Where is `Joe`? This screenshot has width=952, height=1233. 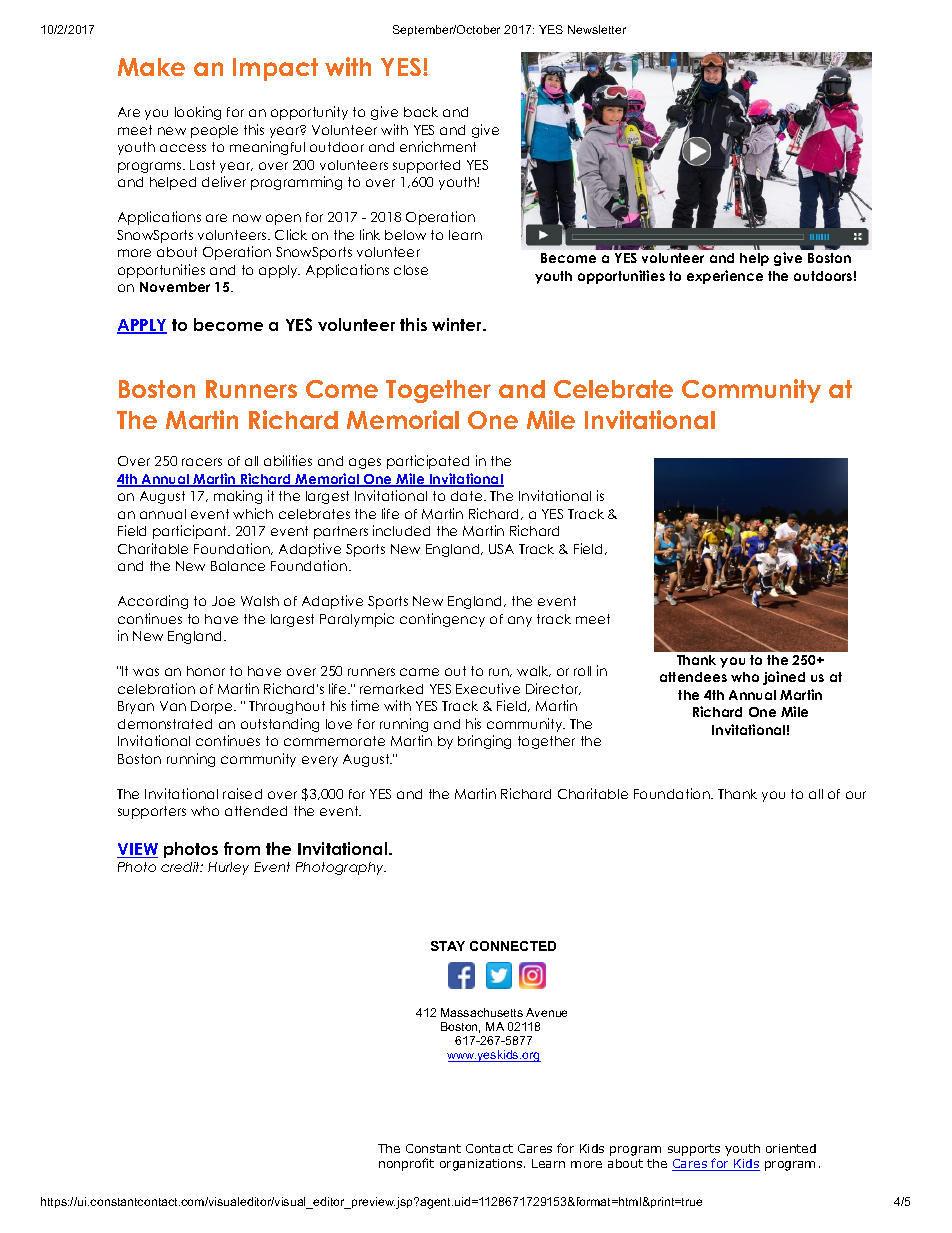 Joe is located at coordinates (223, 601).
